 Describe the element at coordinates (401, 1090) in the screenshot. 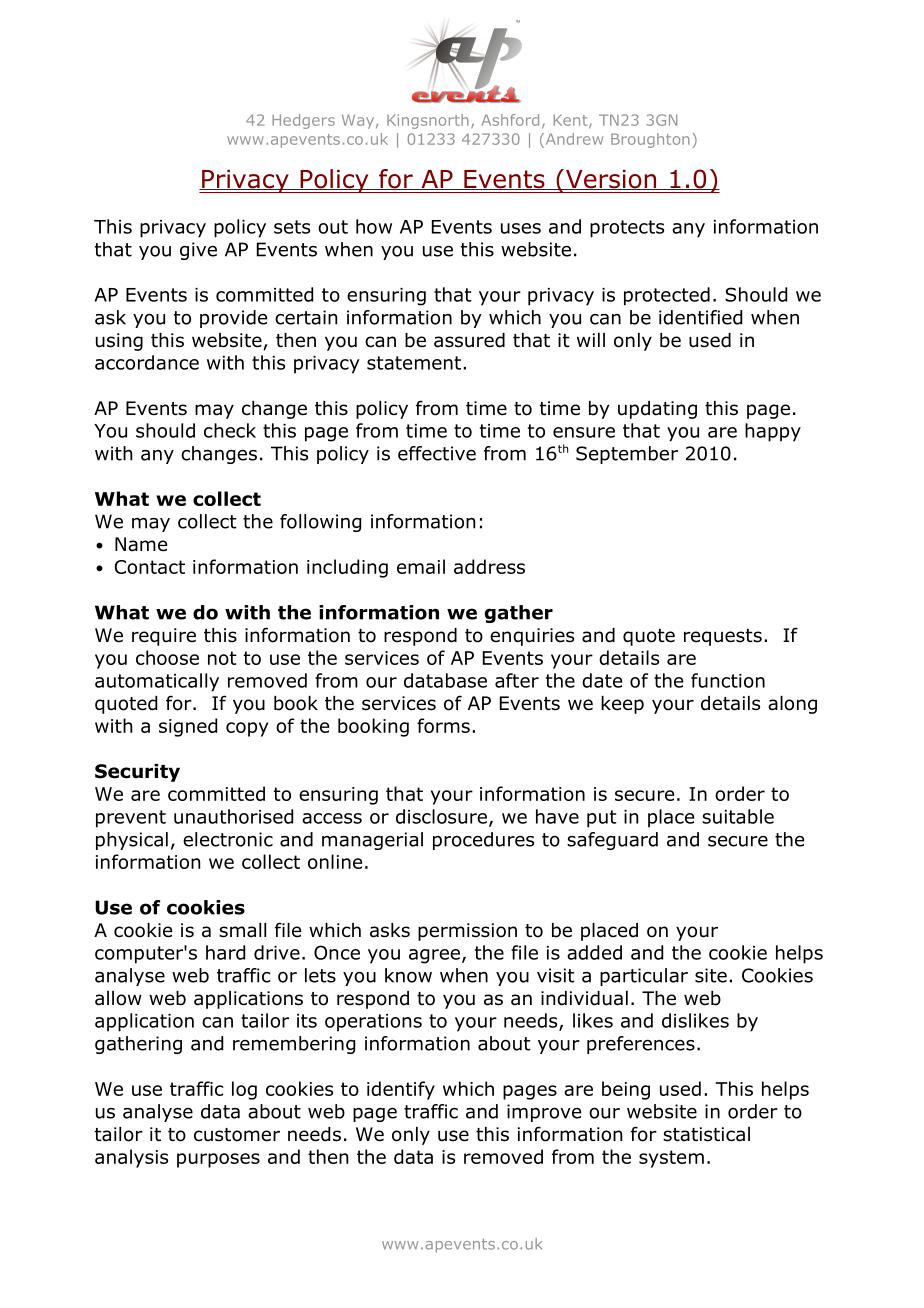

I see `identify` at that location.
